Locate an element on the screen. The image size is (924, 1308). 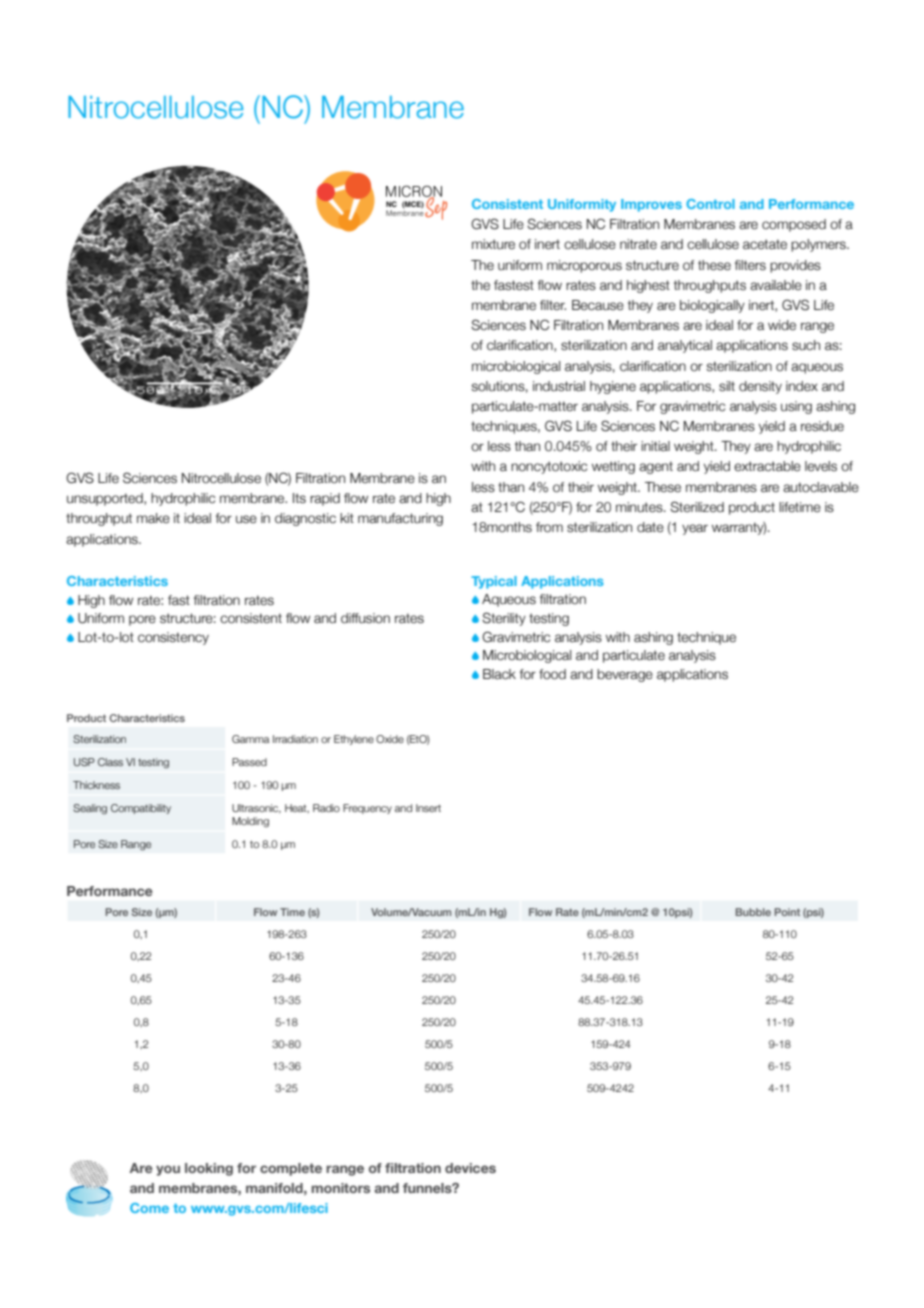
Insert is located at coordinates (428, 808).
